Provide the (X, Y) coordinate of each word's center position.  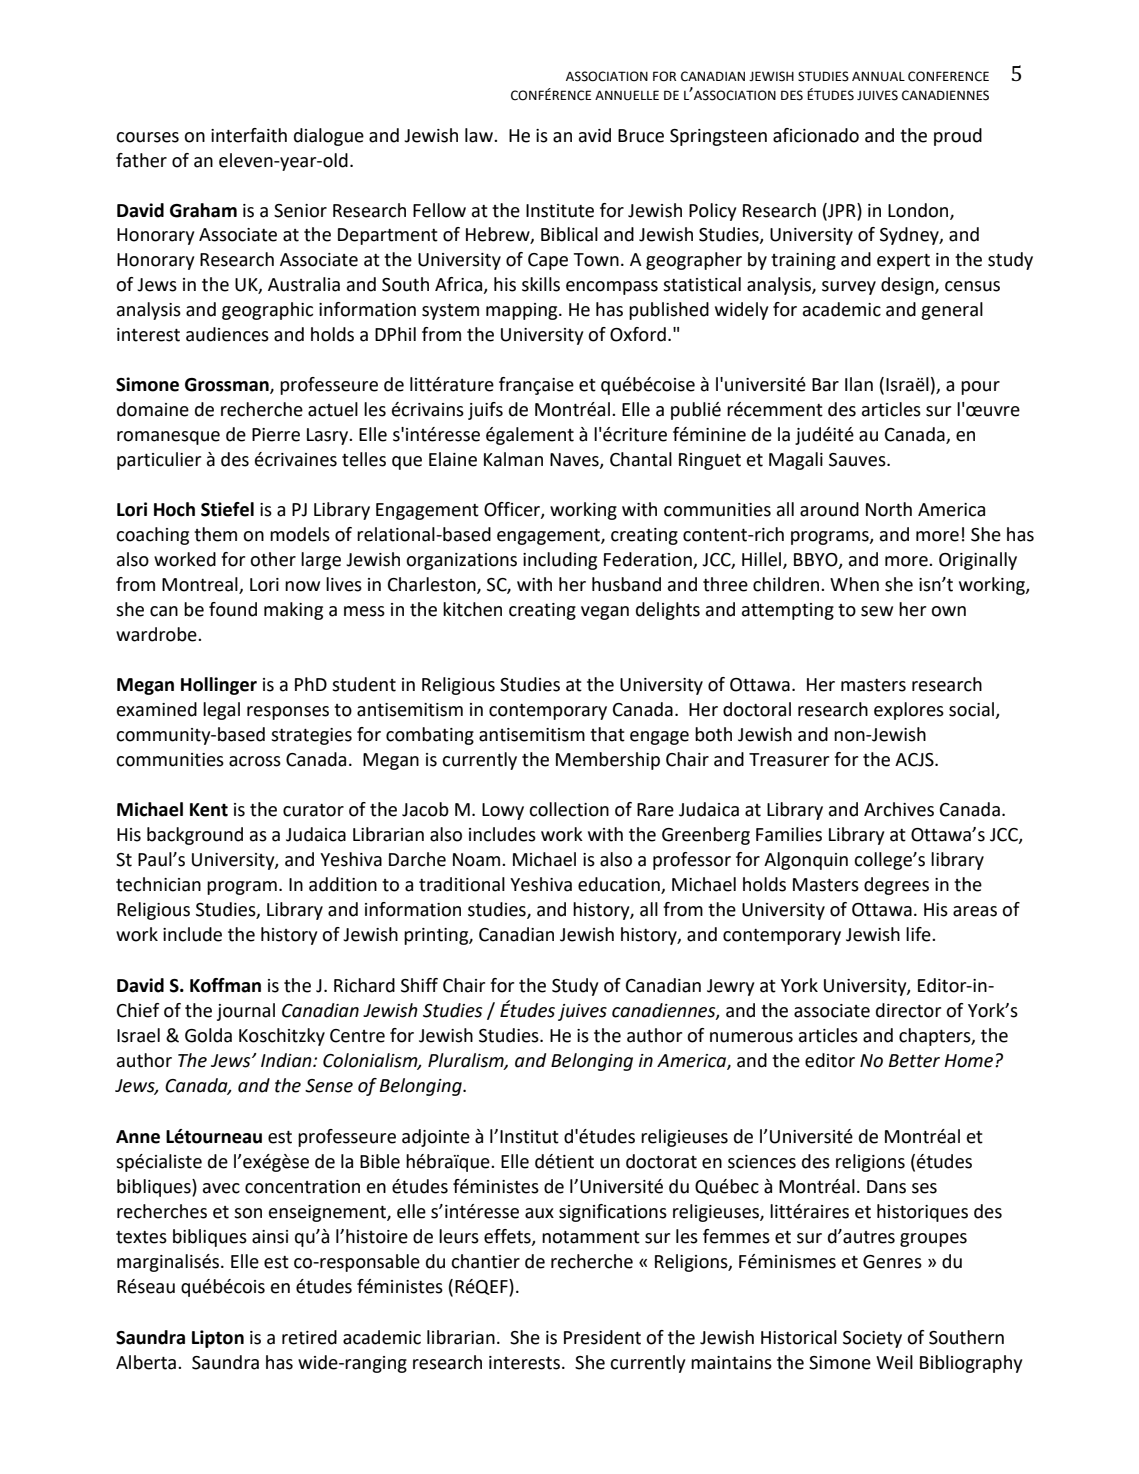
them (215, 534)
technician (158, 884)
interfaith (249, 135)
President (602, 1337)
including (560, 561)
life (919, 934)
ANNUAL (878, 76)
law (480, 135)
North (889, 509)
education (620, 885)
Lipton (218, 1339)
